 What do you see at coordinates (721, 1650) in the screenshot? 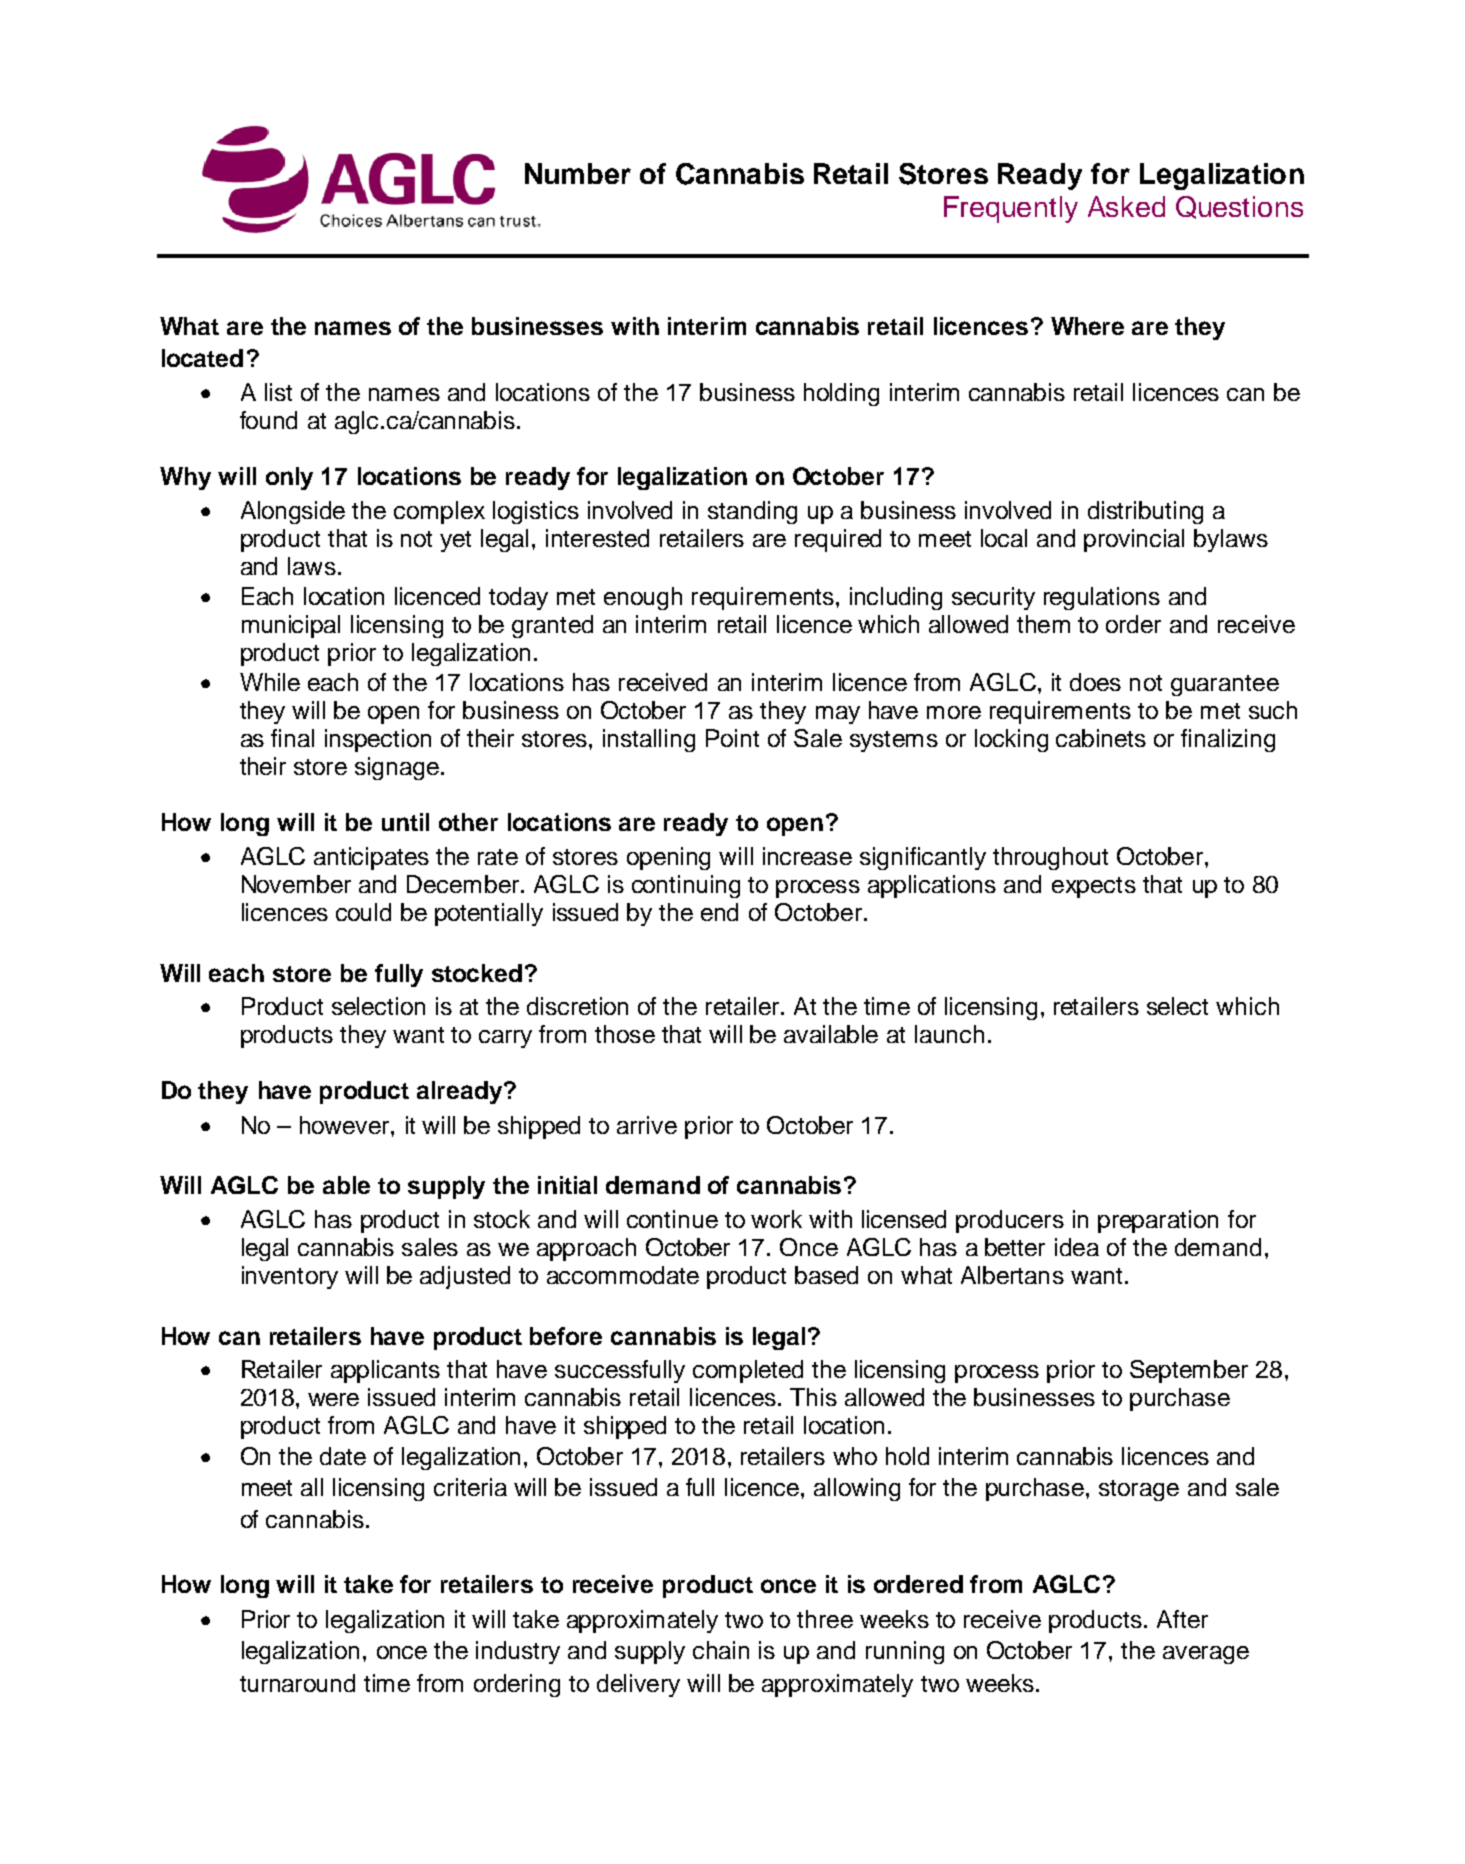
I see `chain` at bounding box center [721, 1650].
